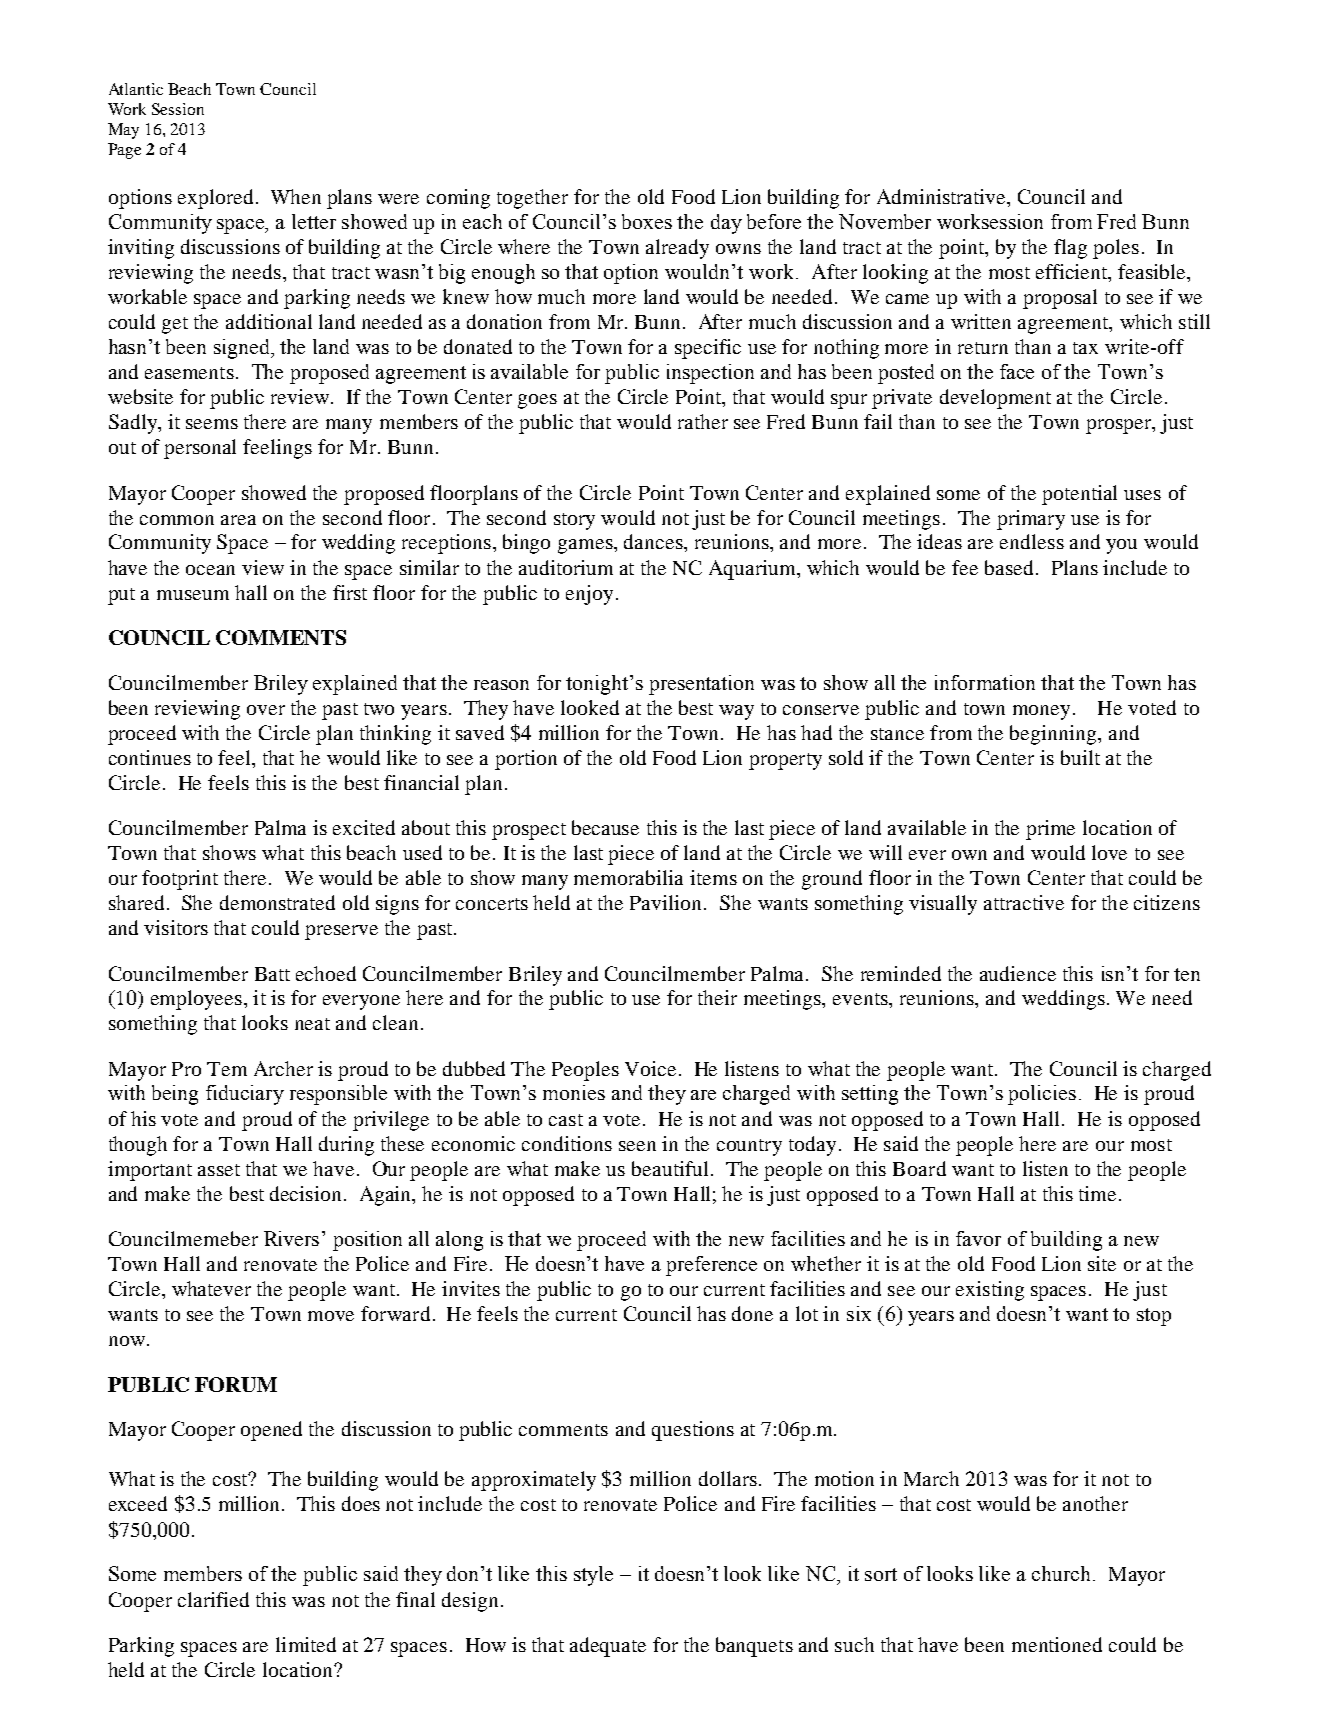 This screenshot has width=1333, height=1725. What do you see at coordinates (654, 541) in the screenshot?
I see `dances` at bounding box center [654, 541].
